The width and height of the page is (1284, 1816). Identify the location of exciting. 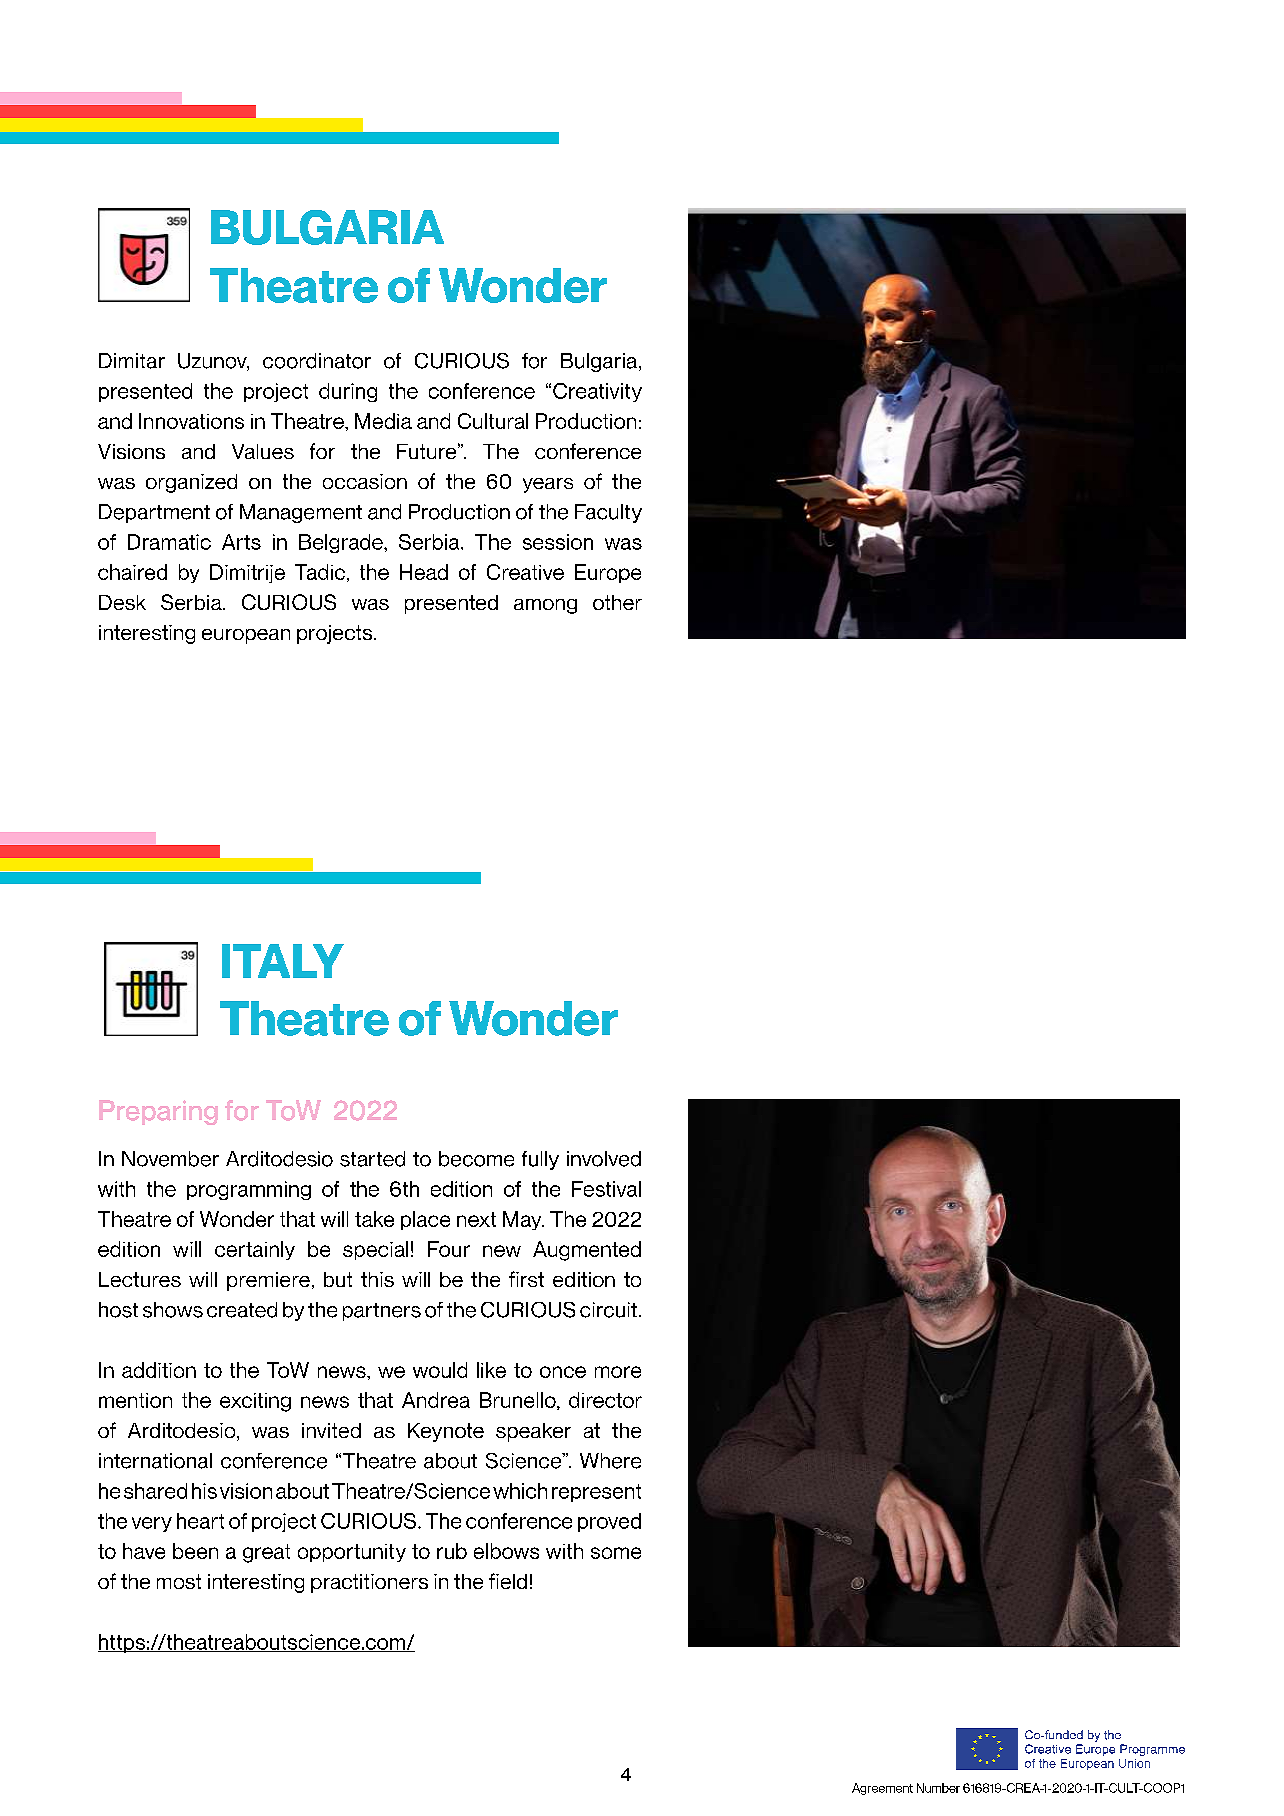
(255, 1402).
